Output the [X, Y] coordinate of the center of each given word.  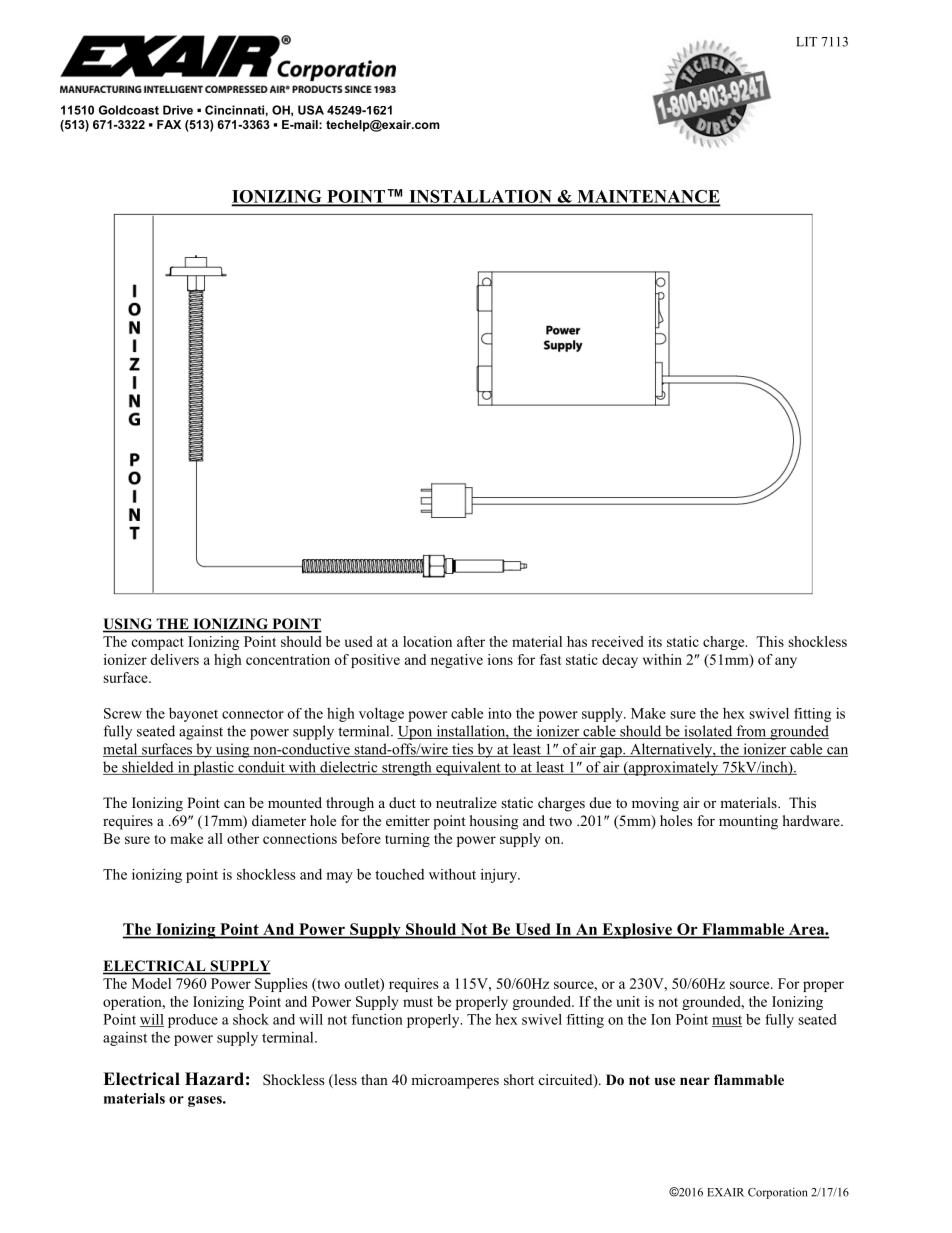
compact [158, 644]
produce [193, 1021]
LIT [806, 42]
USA [311, 110]
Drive [178, 110]
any [786, 662]
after [471, 641]
